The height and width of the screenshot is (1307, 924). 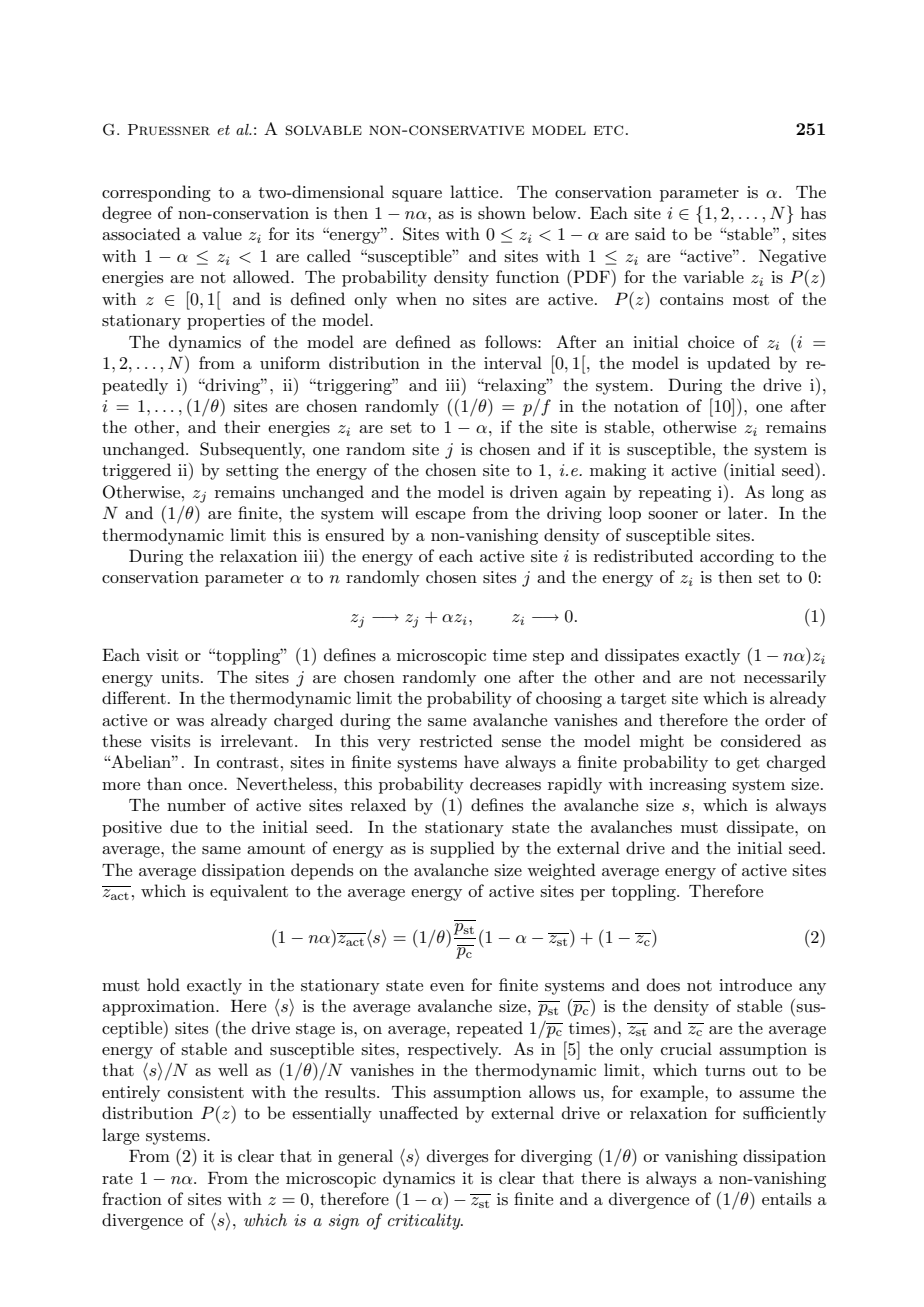 What do you see at coordinates (132, 1198) in the screenshot?
I see `fraction` at bounding box center [132, 1198].
